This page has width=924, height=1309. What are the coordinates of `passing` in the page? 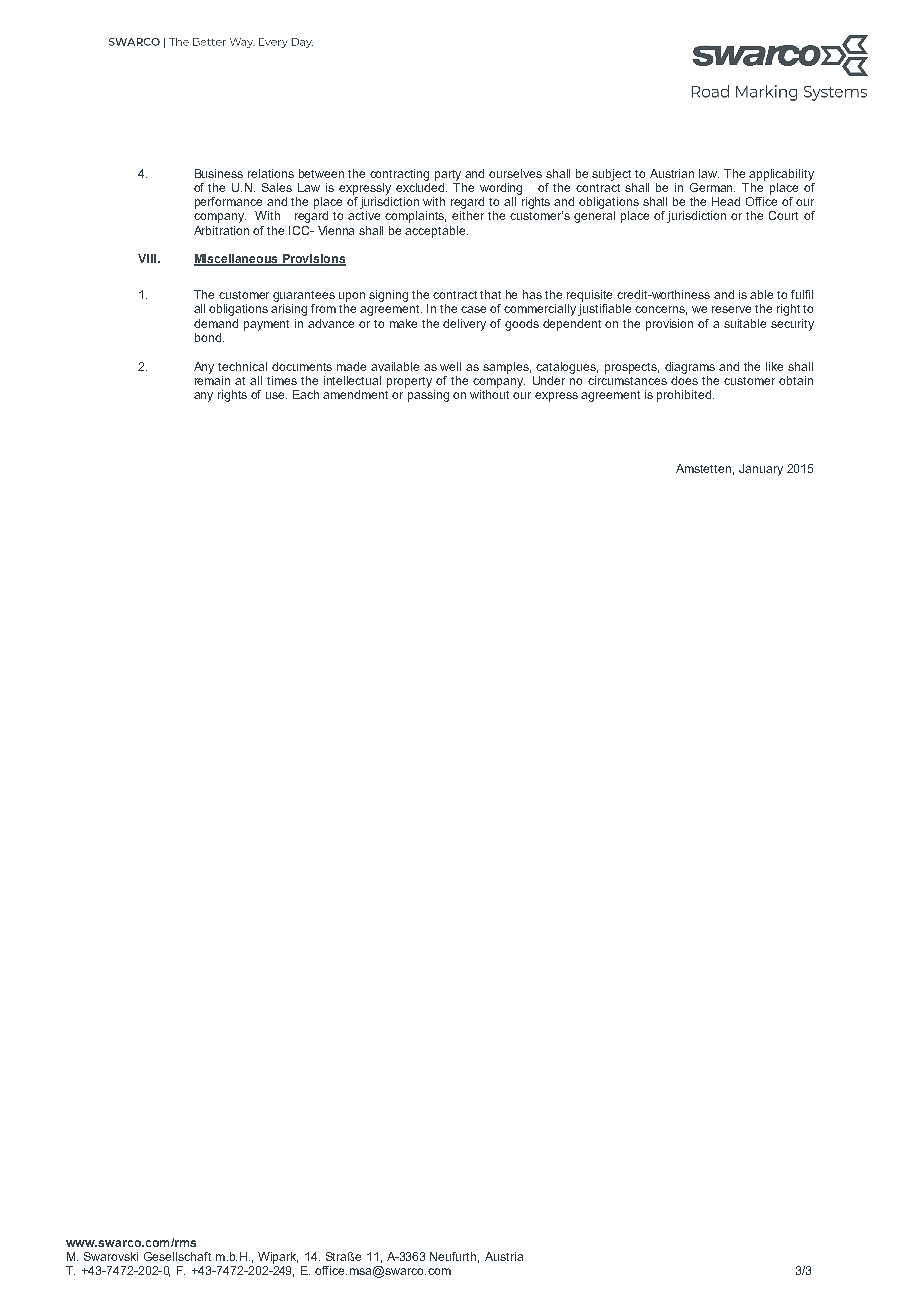 It's located at (428, 396).
